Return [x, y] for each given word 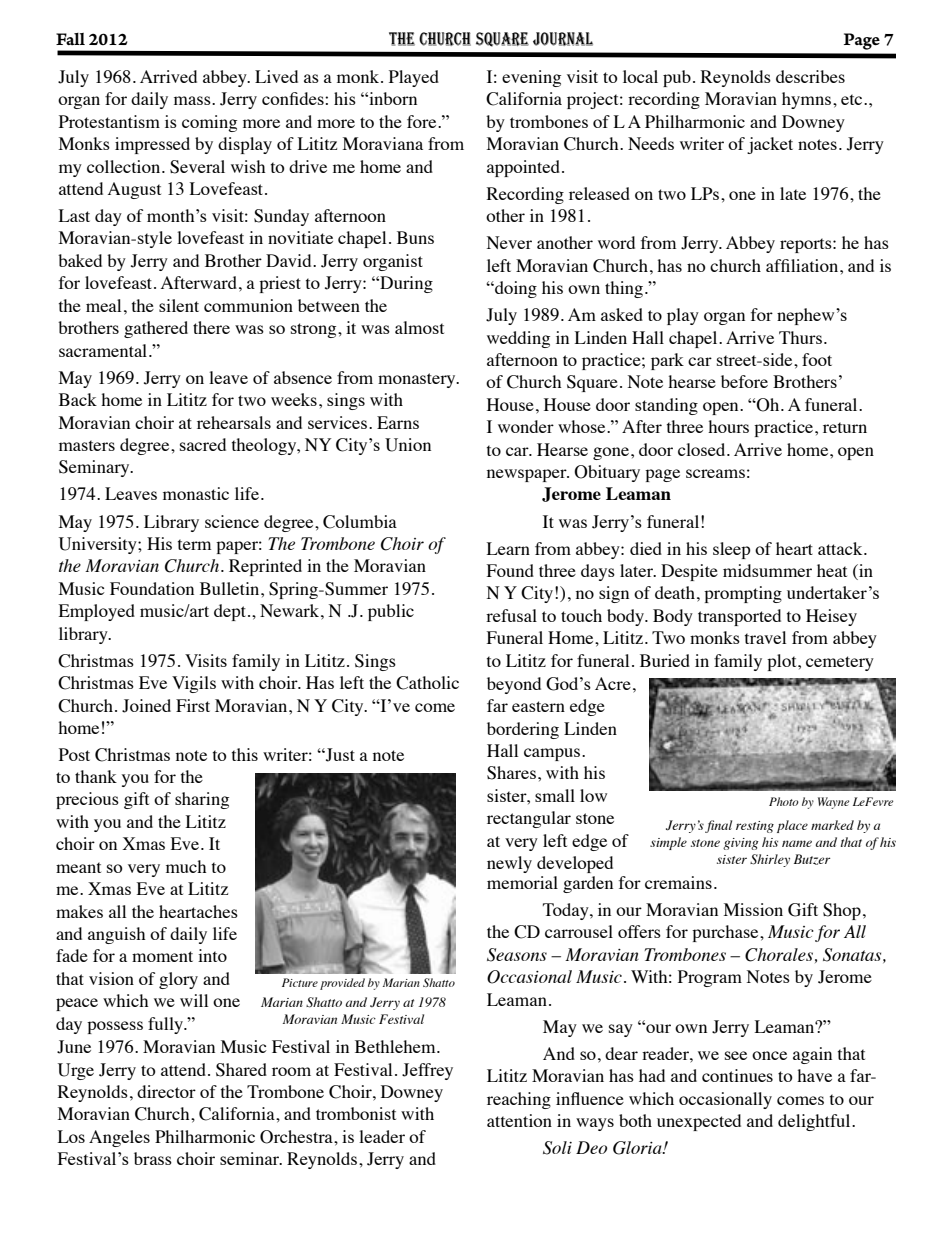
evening [531, 78]
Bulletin [231, 588]
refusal [511, 615]
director [166, 1091]
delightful [815, 1122]
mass [193, 100]
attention [519, 1120]
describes [810, 76]
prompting [743, 594]
